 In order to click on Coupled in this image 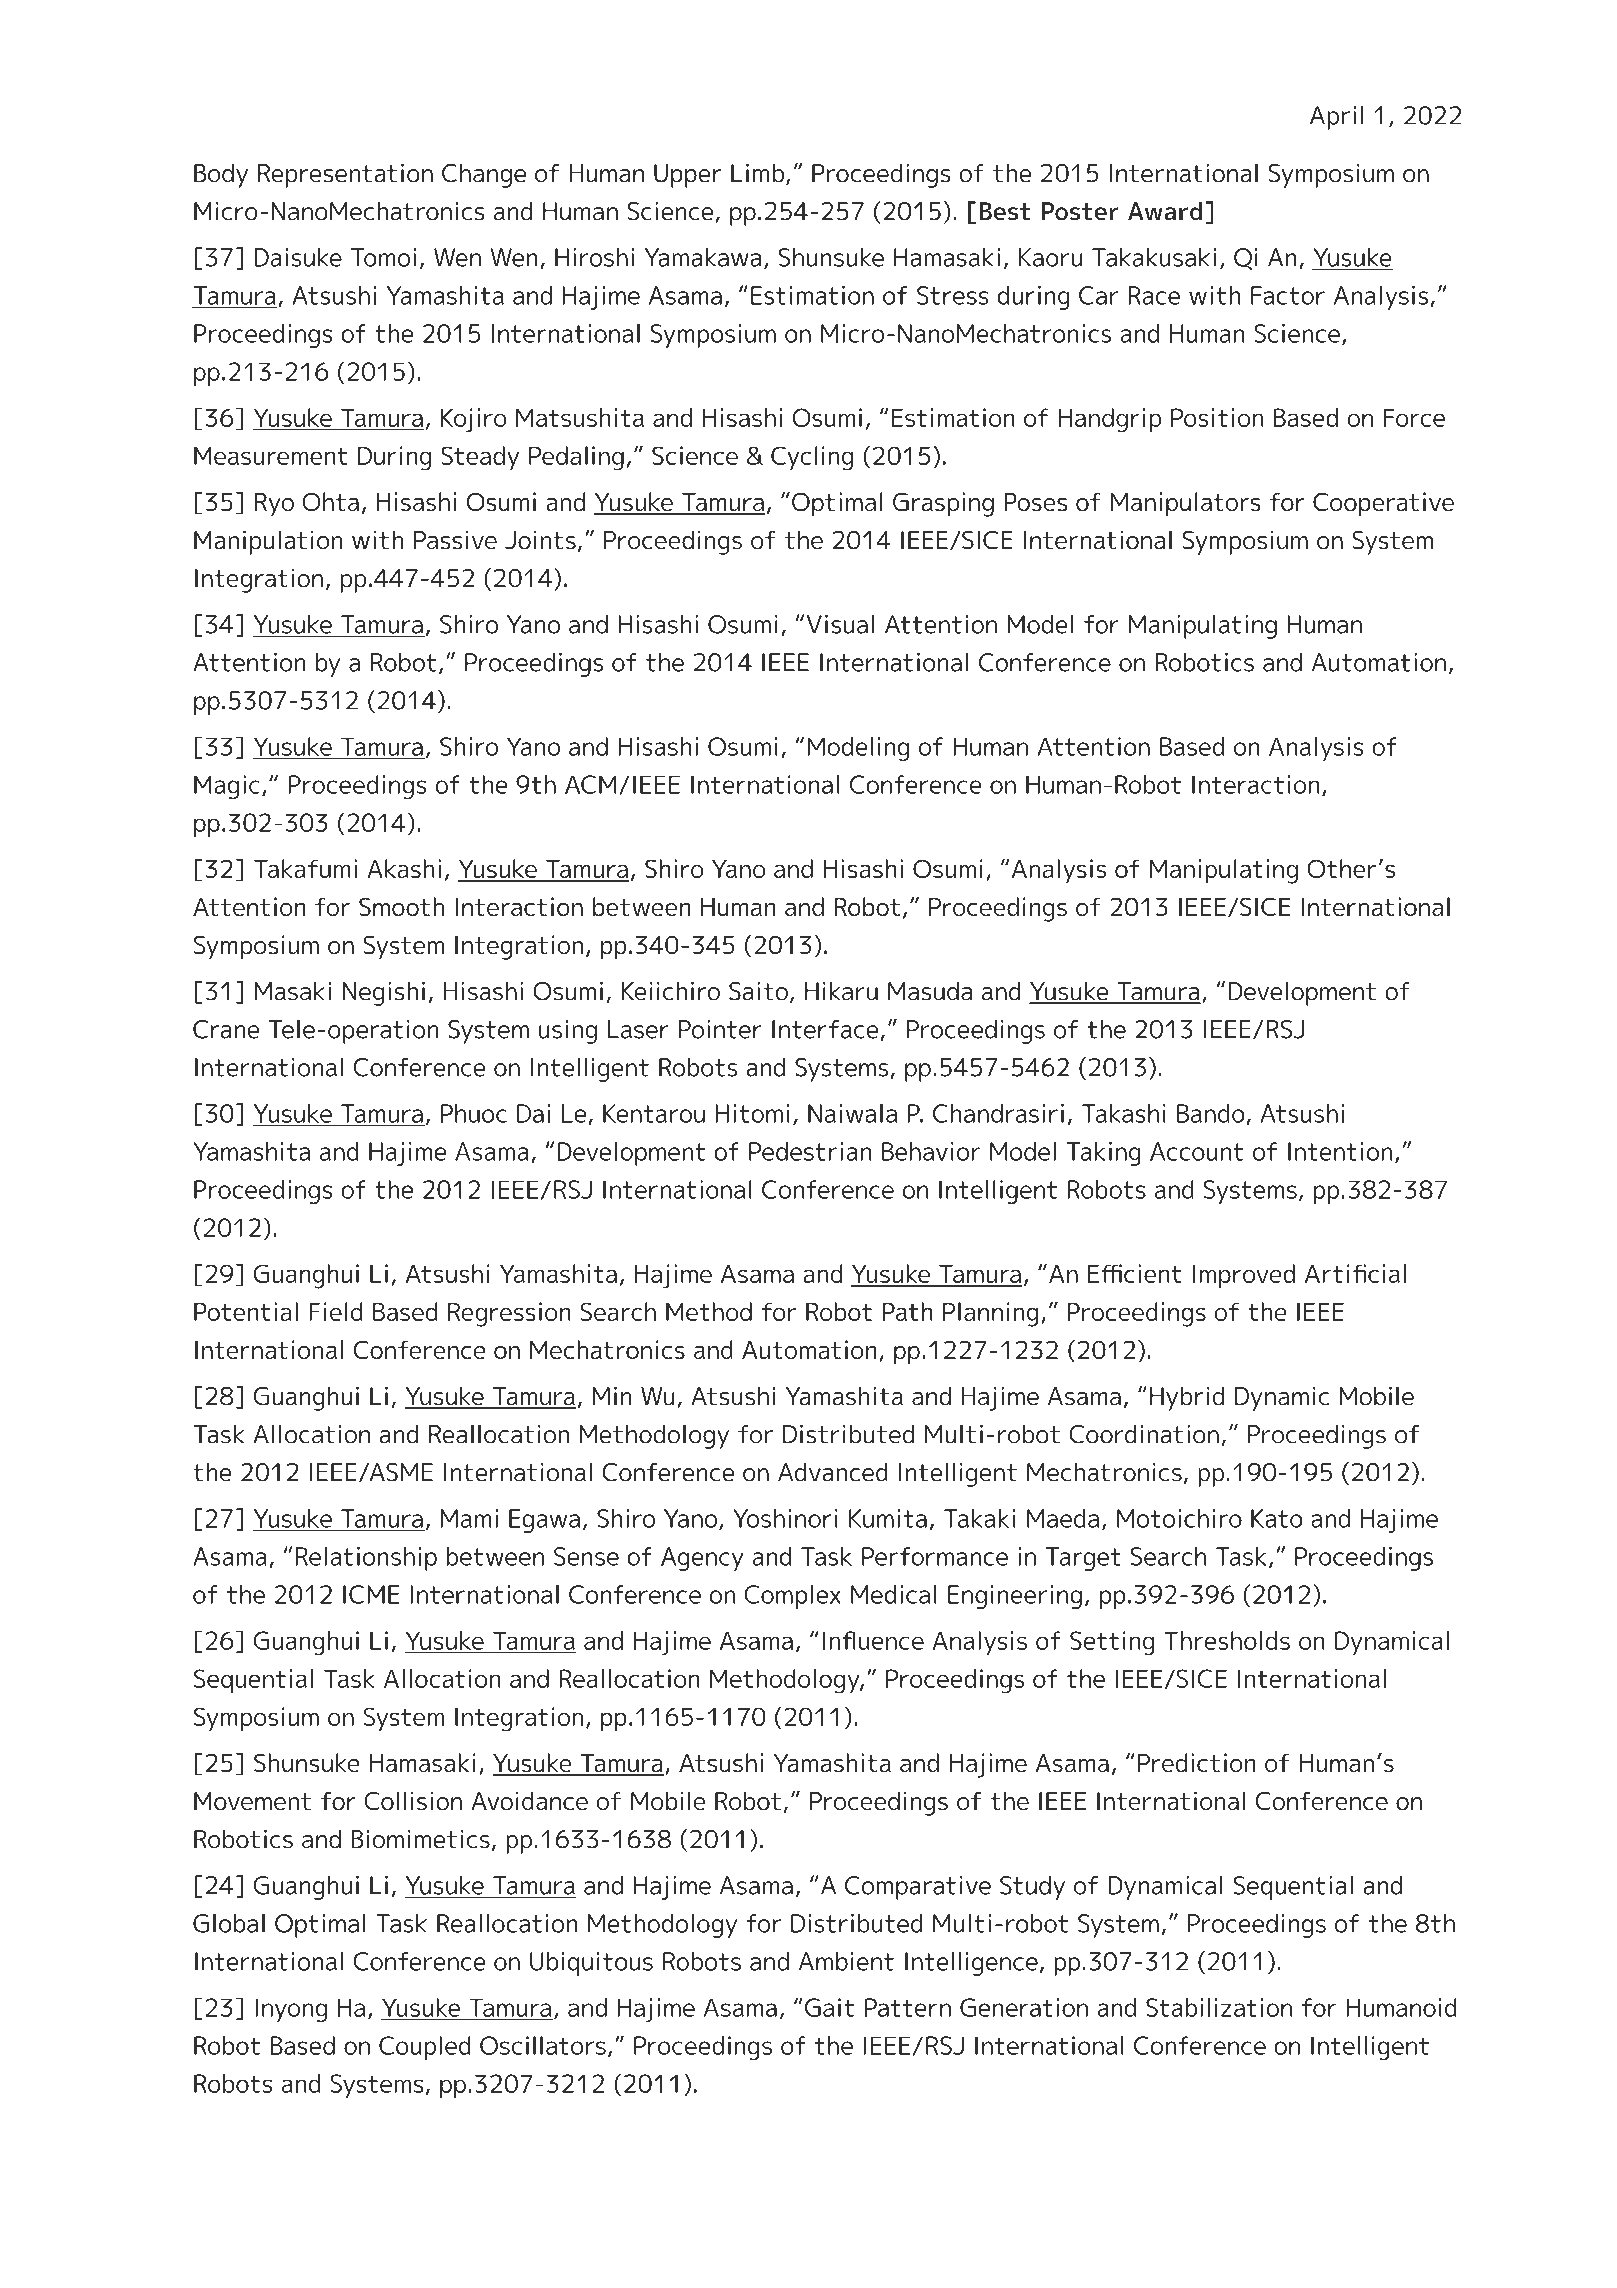, I will do `click(425, 2048)`.
